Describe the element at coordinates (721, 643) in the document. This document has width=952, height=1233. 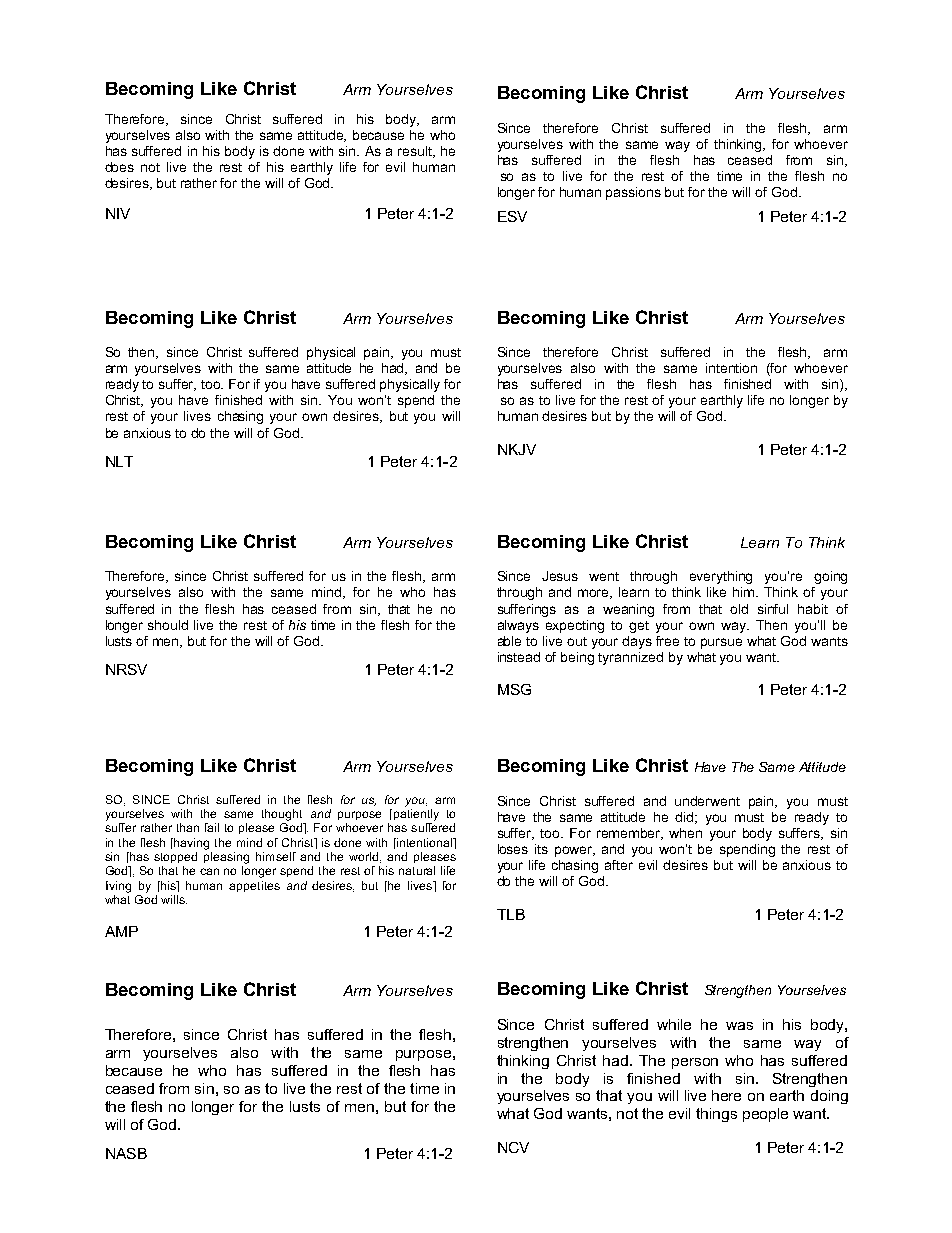
I see `pursue` at that location.
